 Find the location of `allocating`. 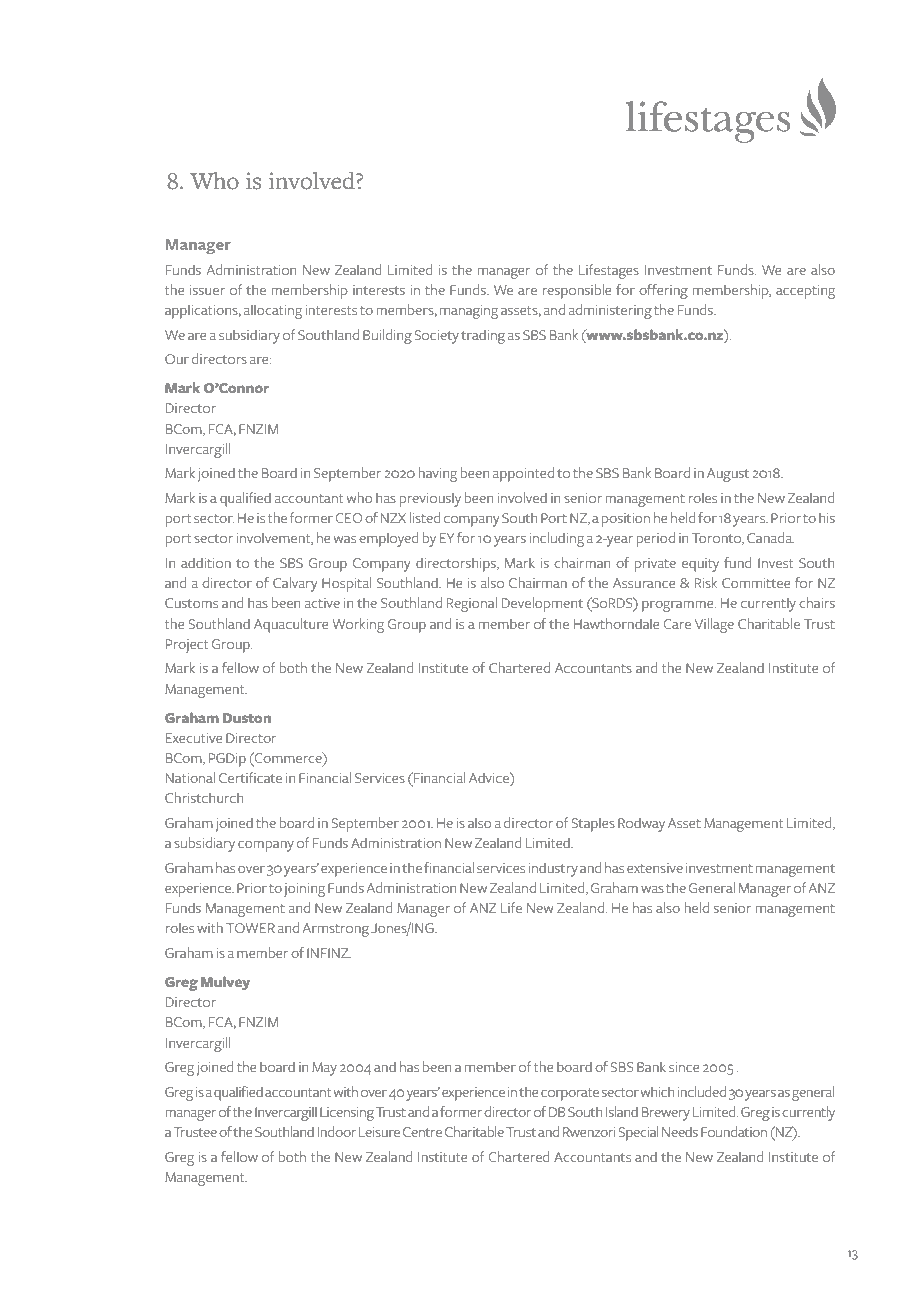

allocating is located at coordinates (273, 311).
